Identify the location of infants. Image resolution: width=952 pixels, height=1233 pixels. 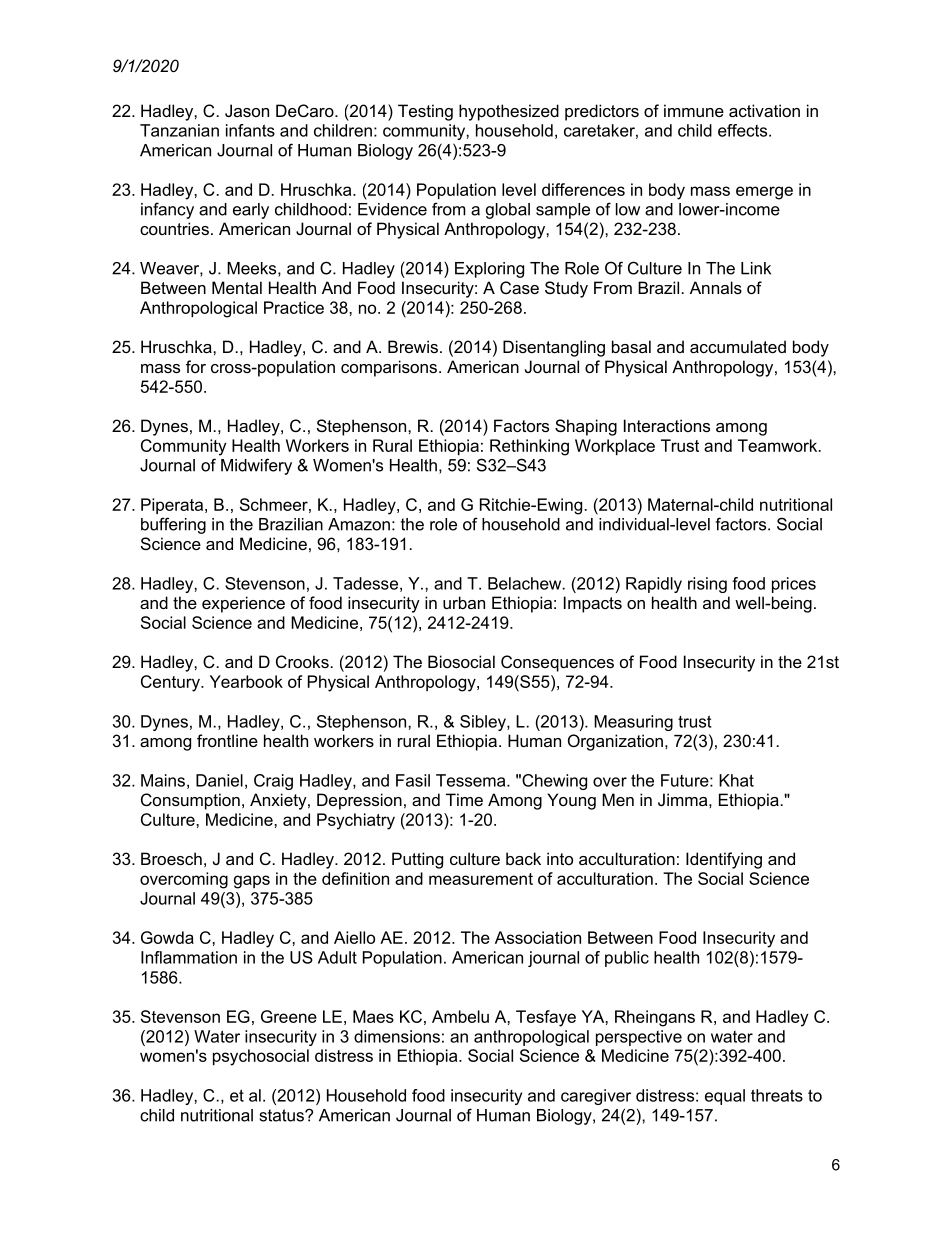
(250, 130).
